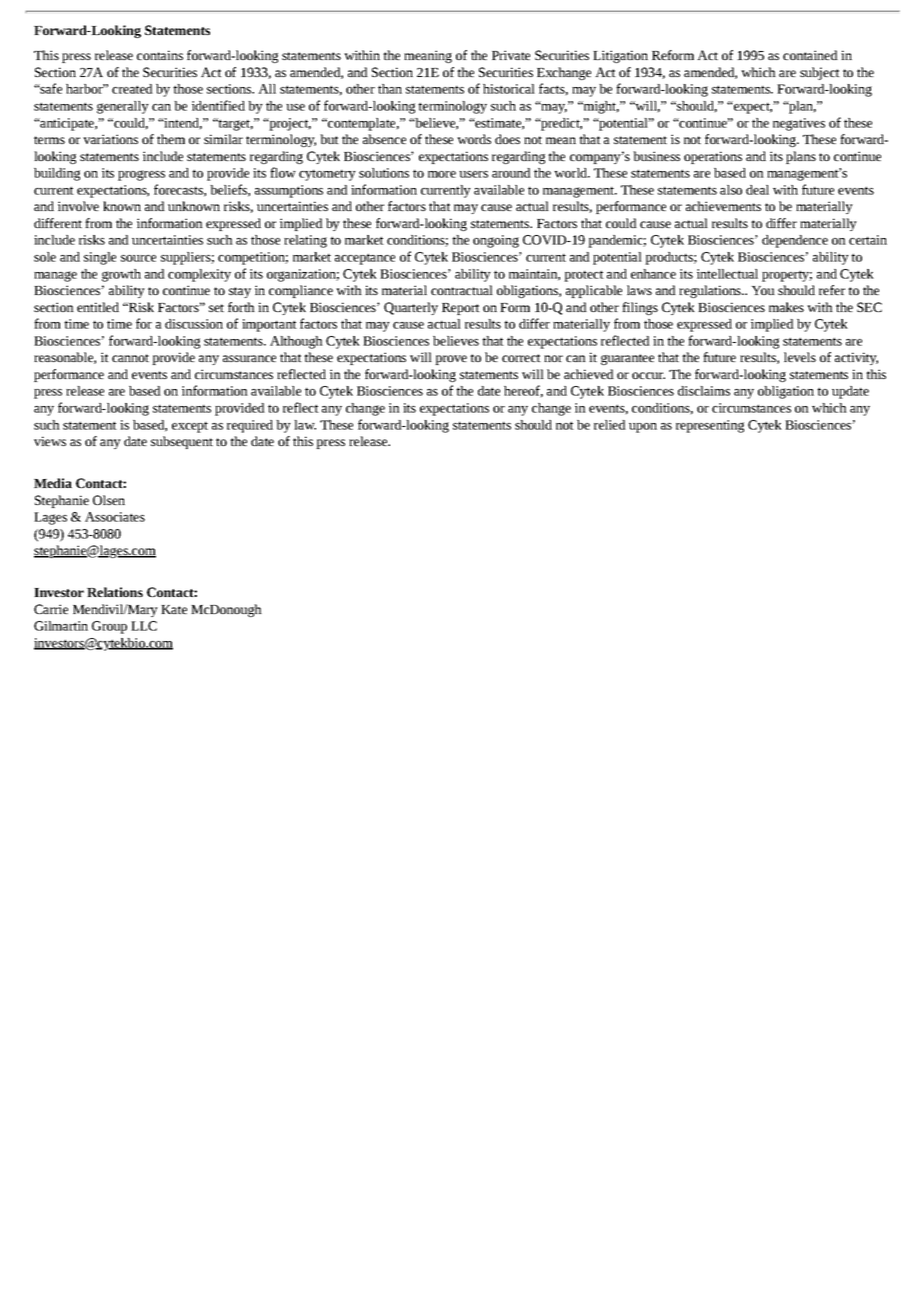 This screenshot has height=1308, width=924. What do you see at coordinates (820, 73) in the screenshot?
I see `subject` at bounding box center [820, 73].
